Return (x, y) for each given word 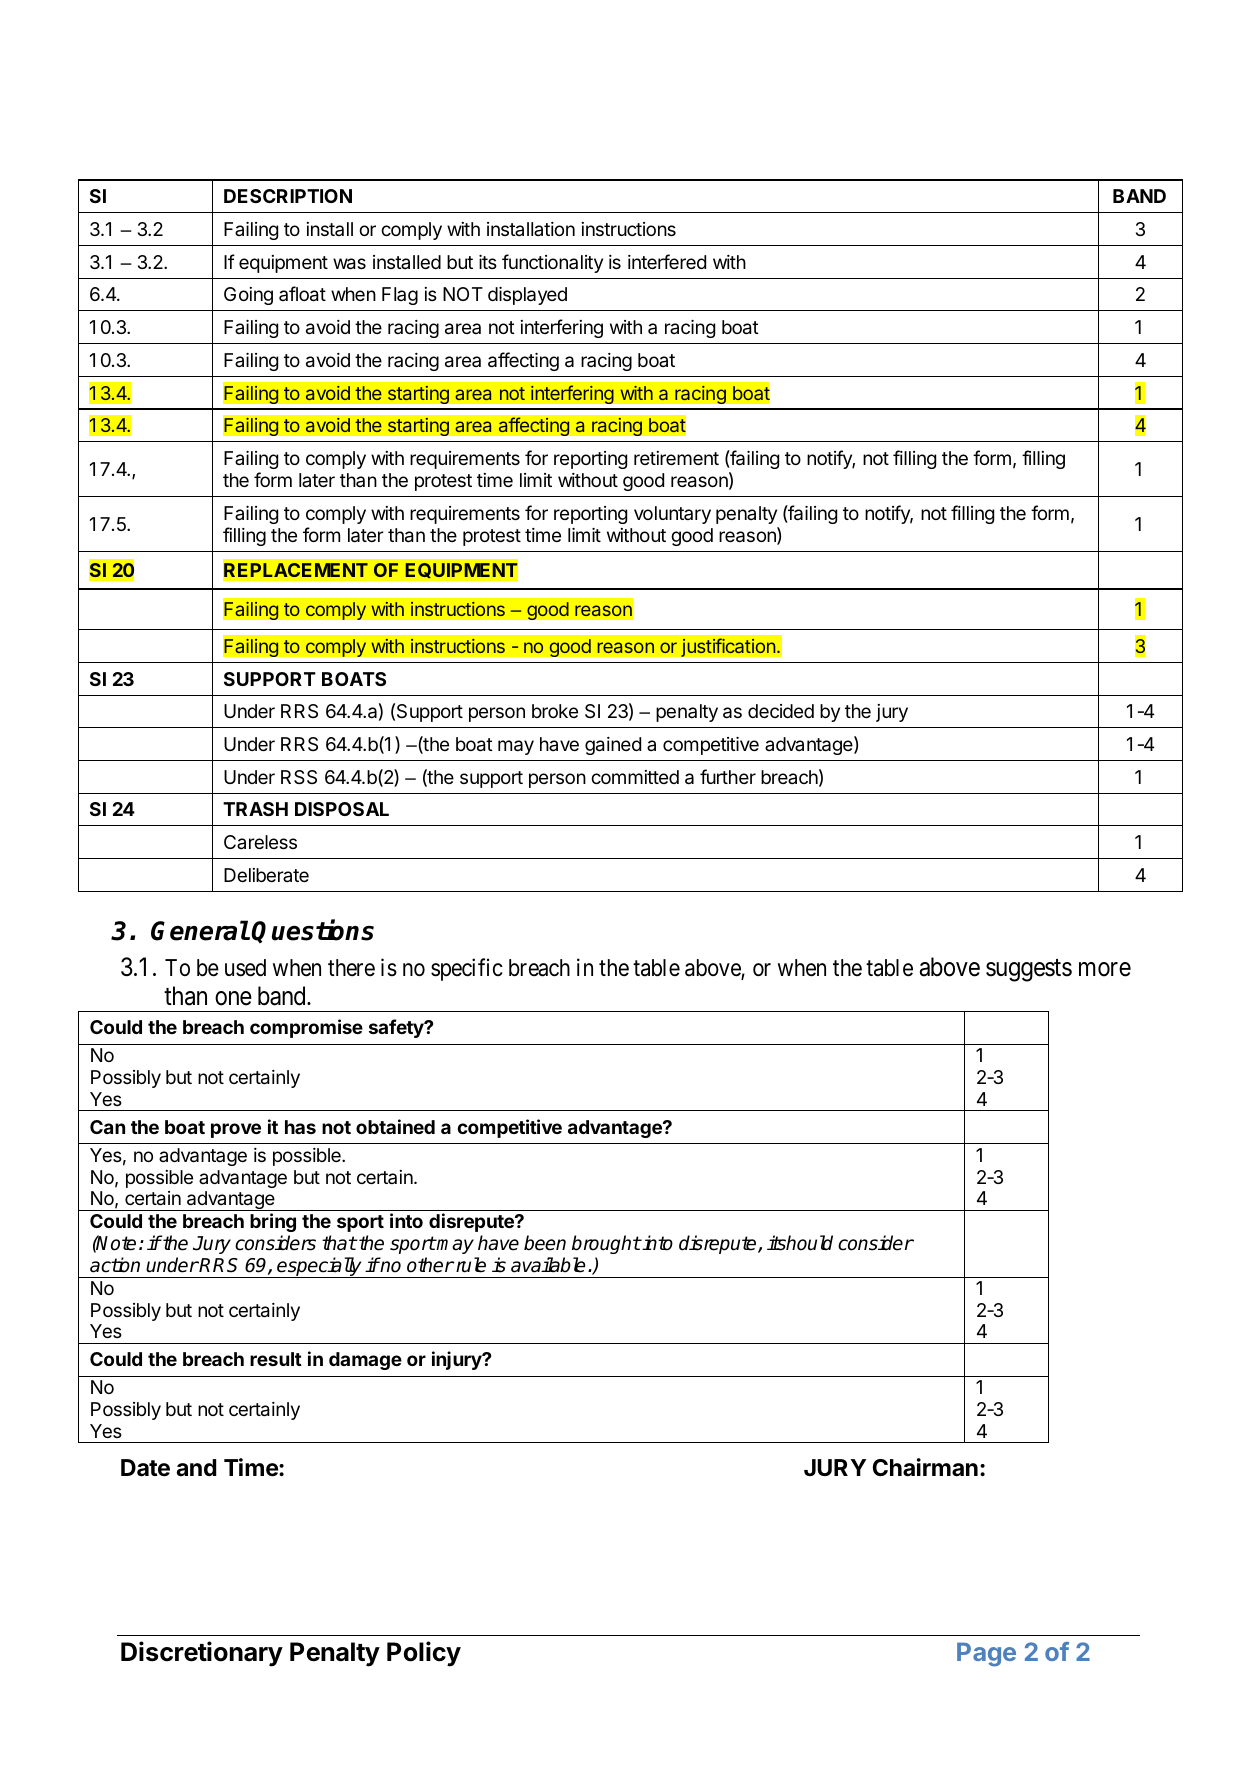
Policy (424, 1654)
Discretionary (202, 1654)
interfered (667, 261)
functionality (552, 263)
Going (248, 296)
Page (986, 1654)
